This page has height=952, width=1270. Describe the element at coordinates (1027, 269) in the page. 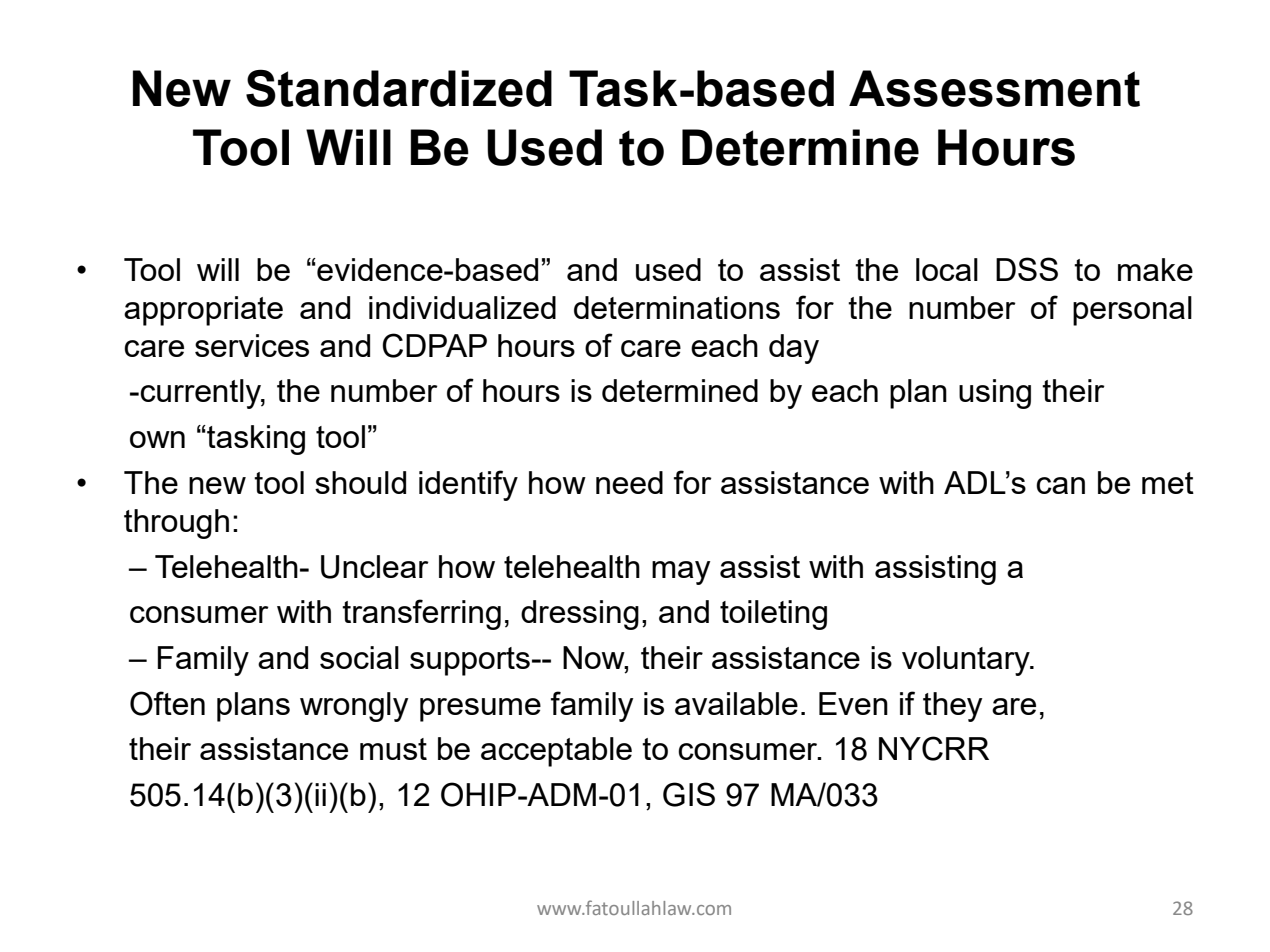

I see `DSS` at that location.
